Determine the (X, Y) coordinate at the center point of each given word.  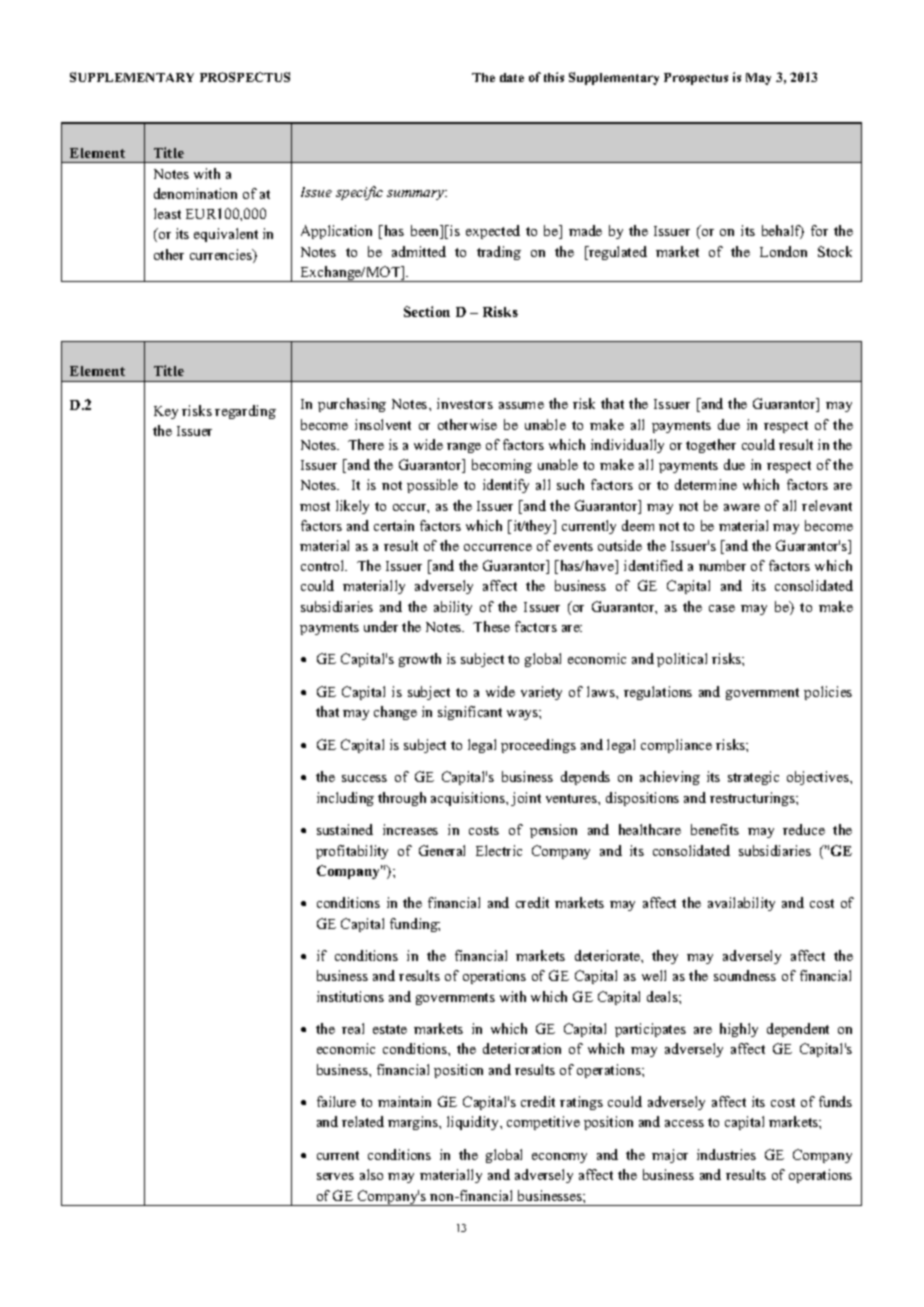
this (554, 77)
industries (726, 1154)
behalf (783, 232)
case (722, 608)
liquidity (474, 1123)
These (491, 626)
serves (335, 1176)
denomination (195, 193)
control (324, 565)
